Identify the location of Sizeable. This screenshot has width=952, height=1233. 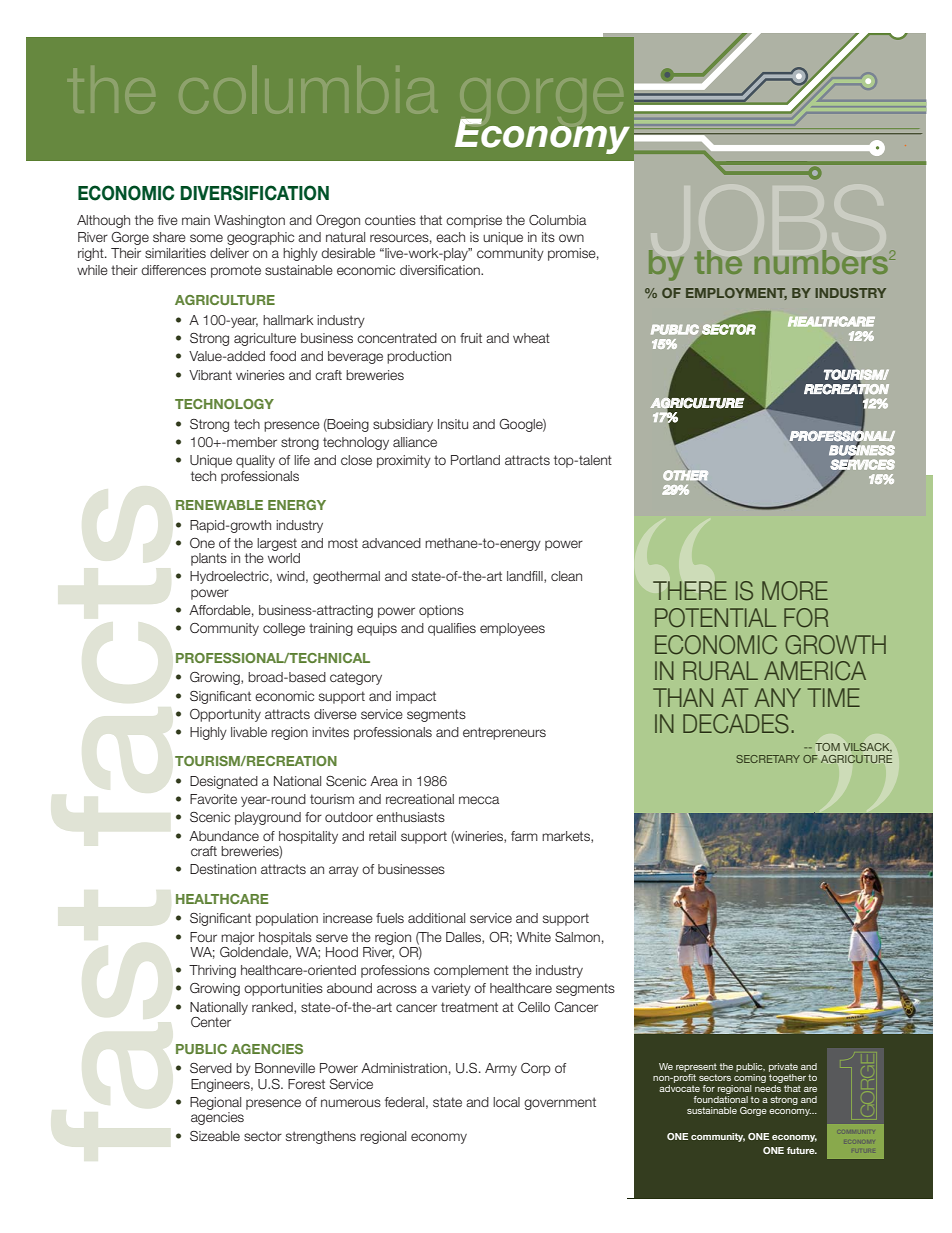
(215, 1136).
